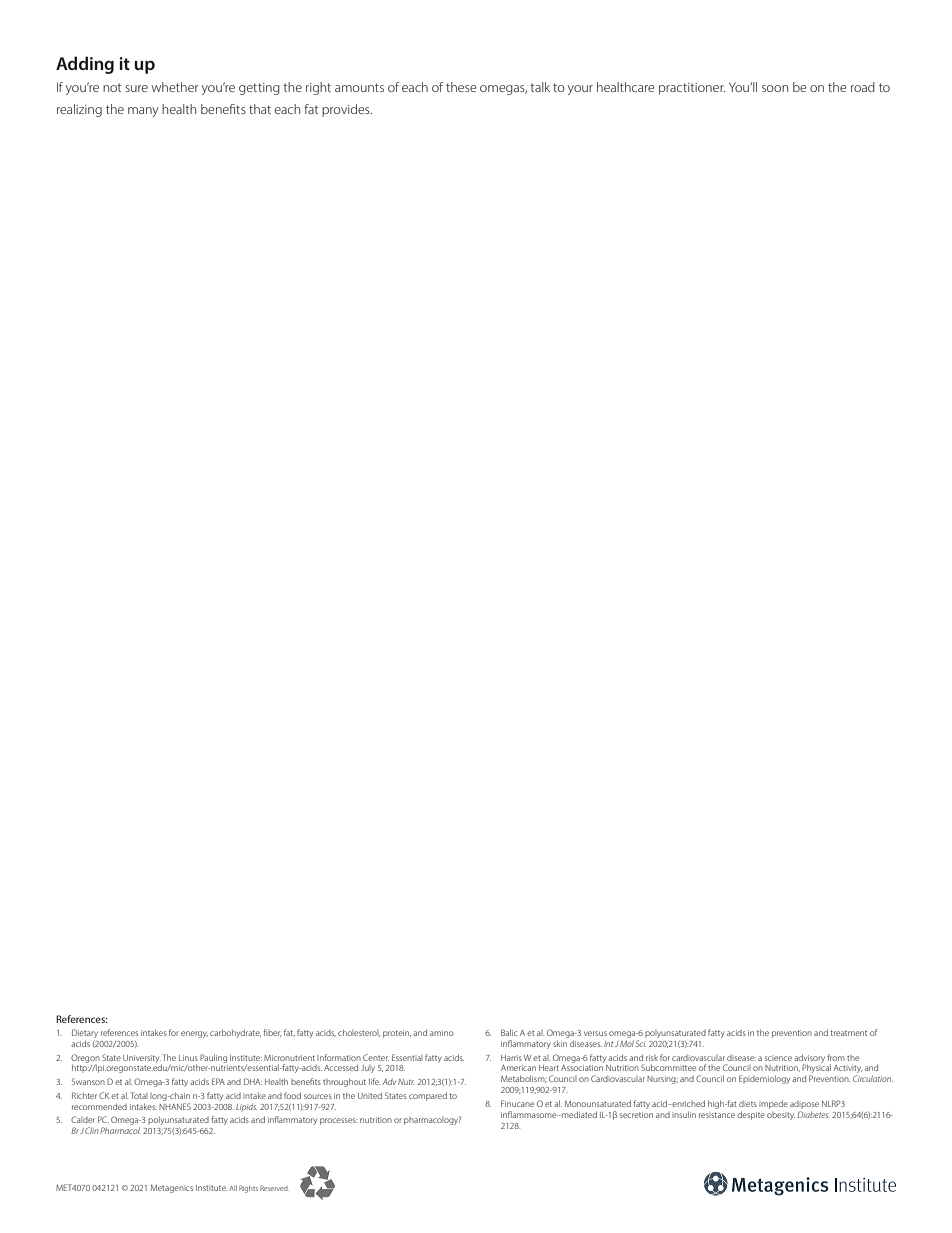 The width and height of the document is (952, 1233). What do you see at coordinates (347, 110) in the document?
I see `provides` at bounding box center [347, 110].
